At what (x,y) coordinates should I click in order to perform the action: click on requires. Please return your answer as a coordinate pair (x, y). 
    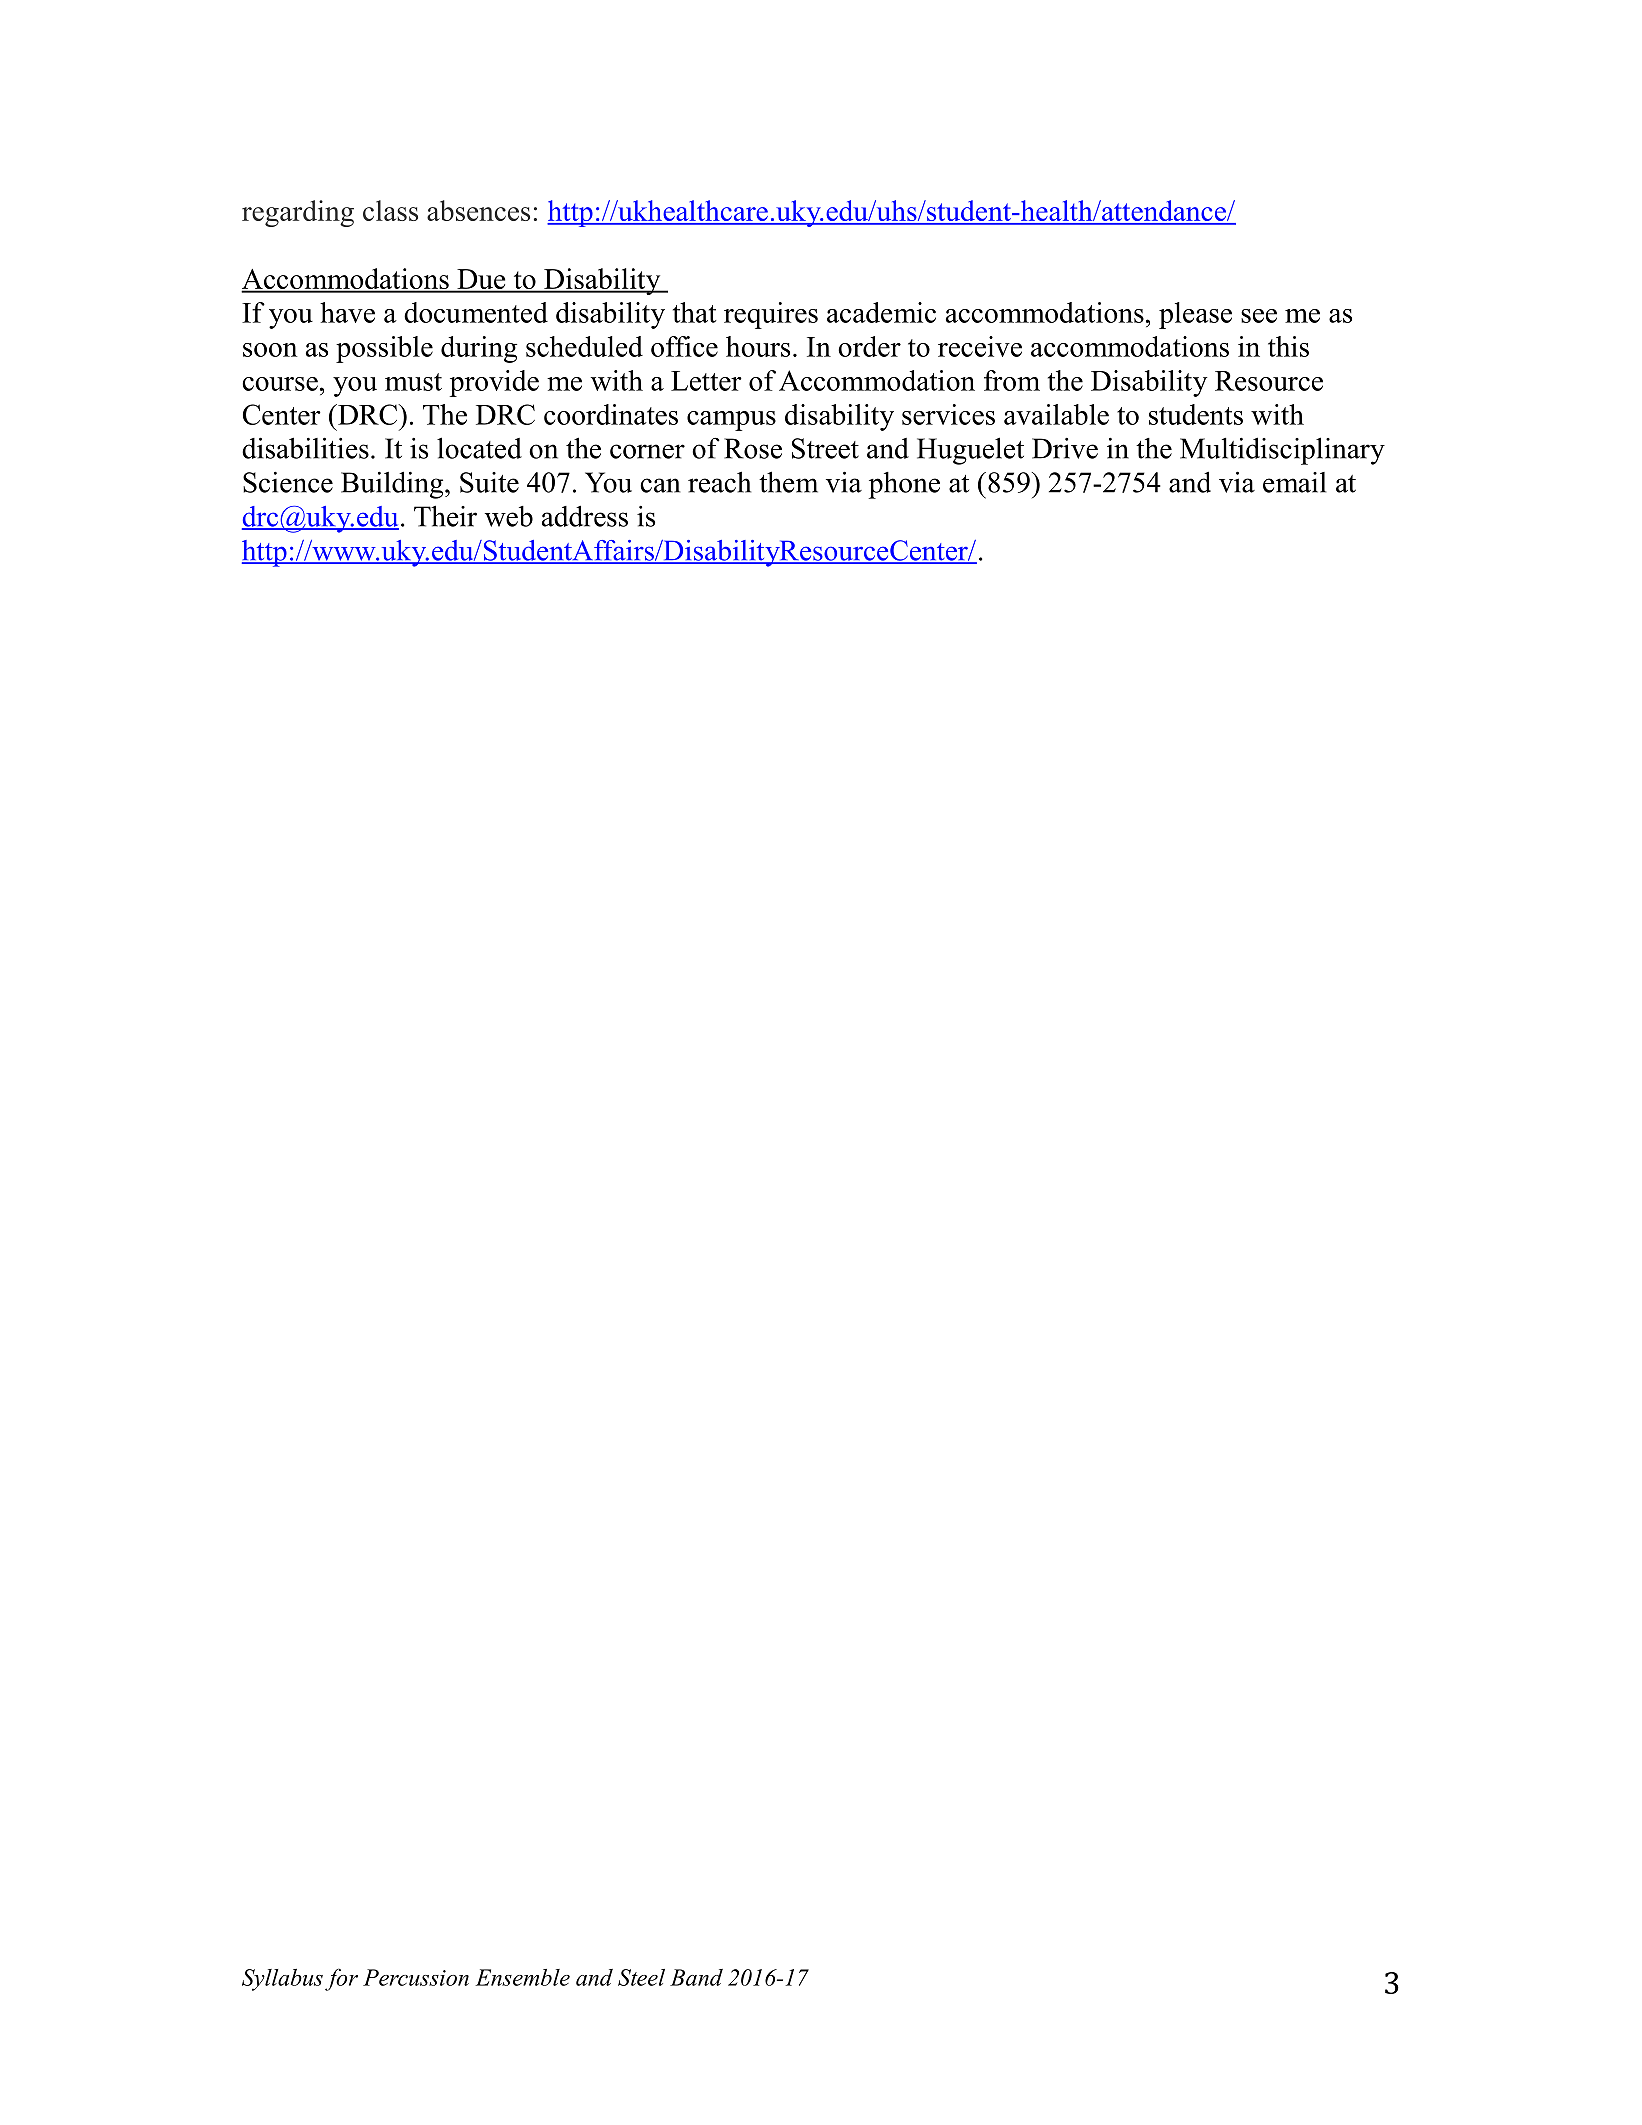
    Looking at the image, I should click on (771, 315).
